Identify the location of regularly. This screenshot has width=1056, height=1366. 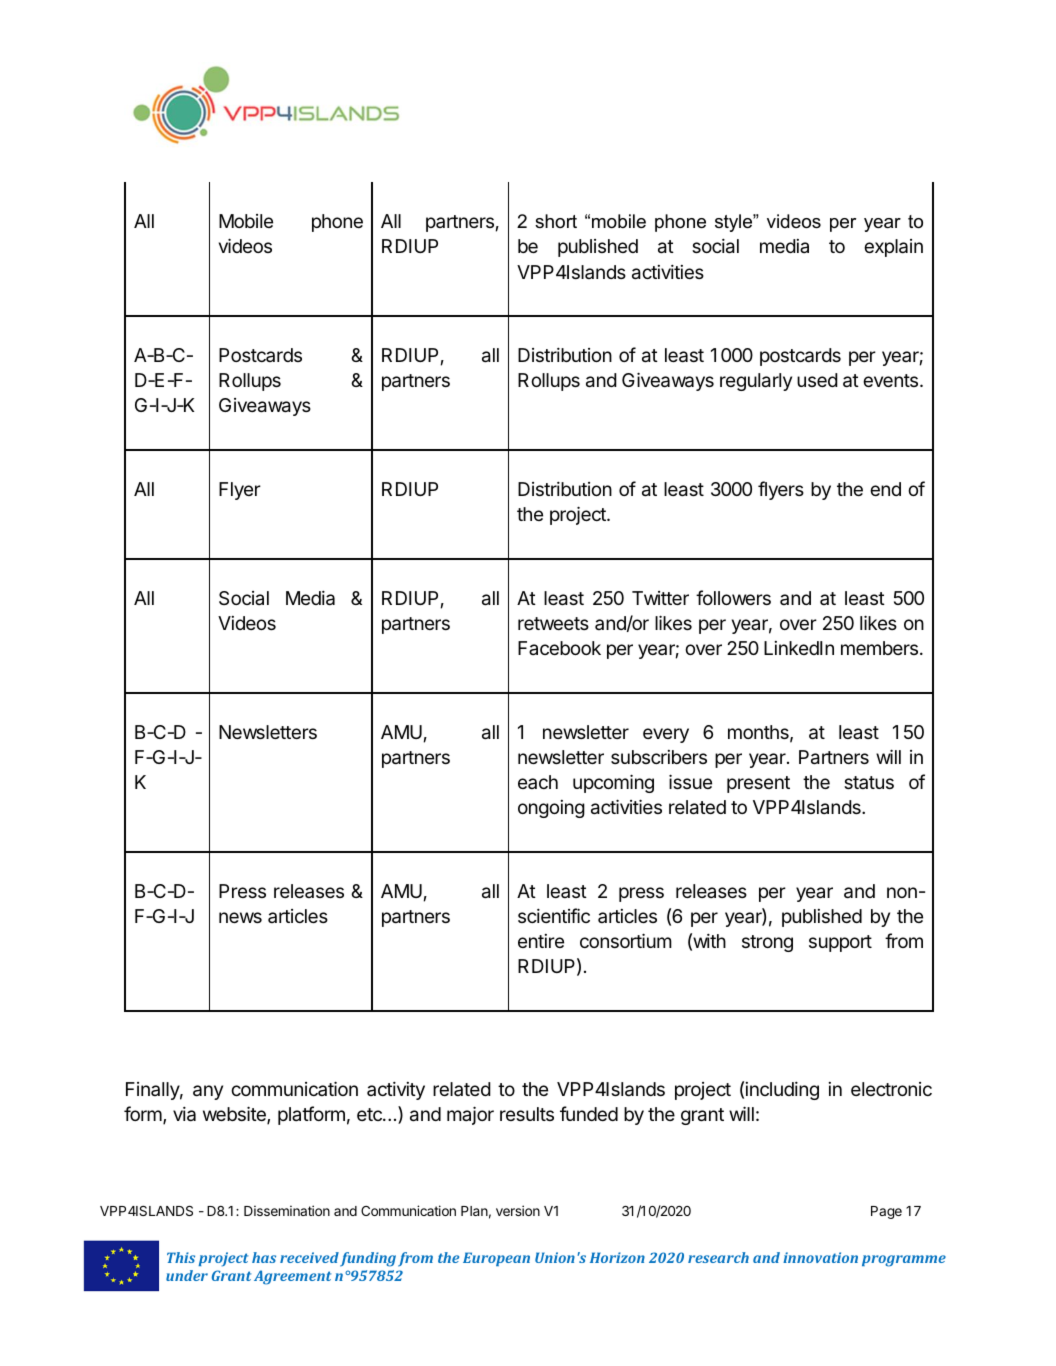
(756, 382).
